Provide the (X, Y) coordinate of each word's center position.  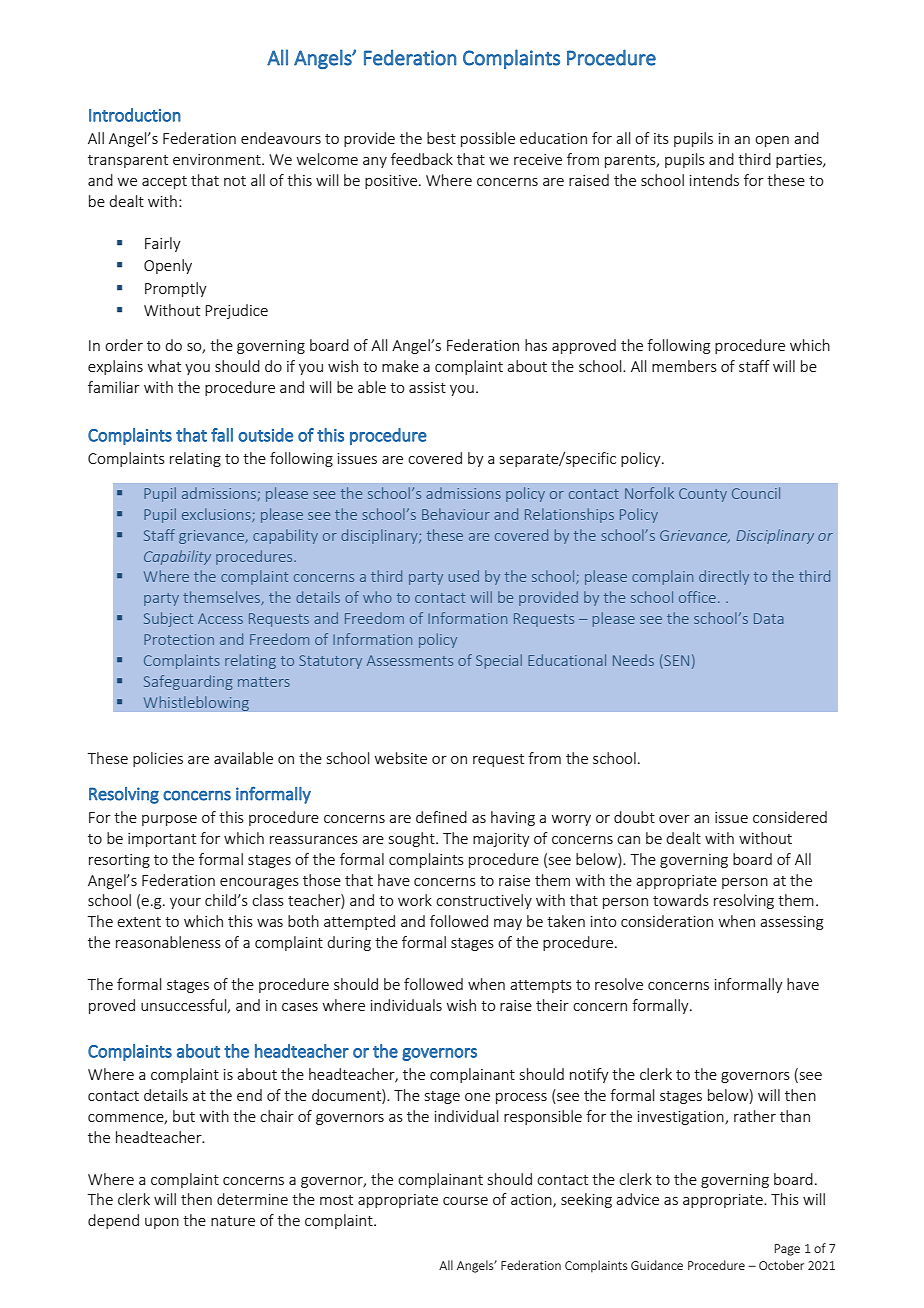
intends (714, 180)
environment (218, 159)
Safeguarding (188, 682)
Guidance (657, 1265)
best (441, 138)
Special (499, 661)
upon (162, 1223)
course (465, 1201)
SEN (675, 661)
